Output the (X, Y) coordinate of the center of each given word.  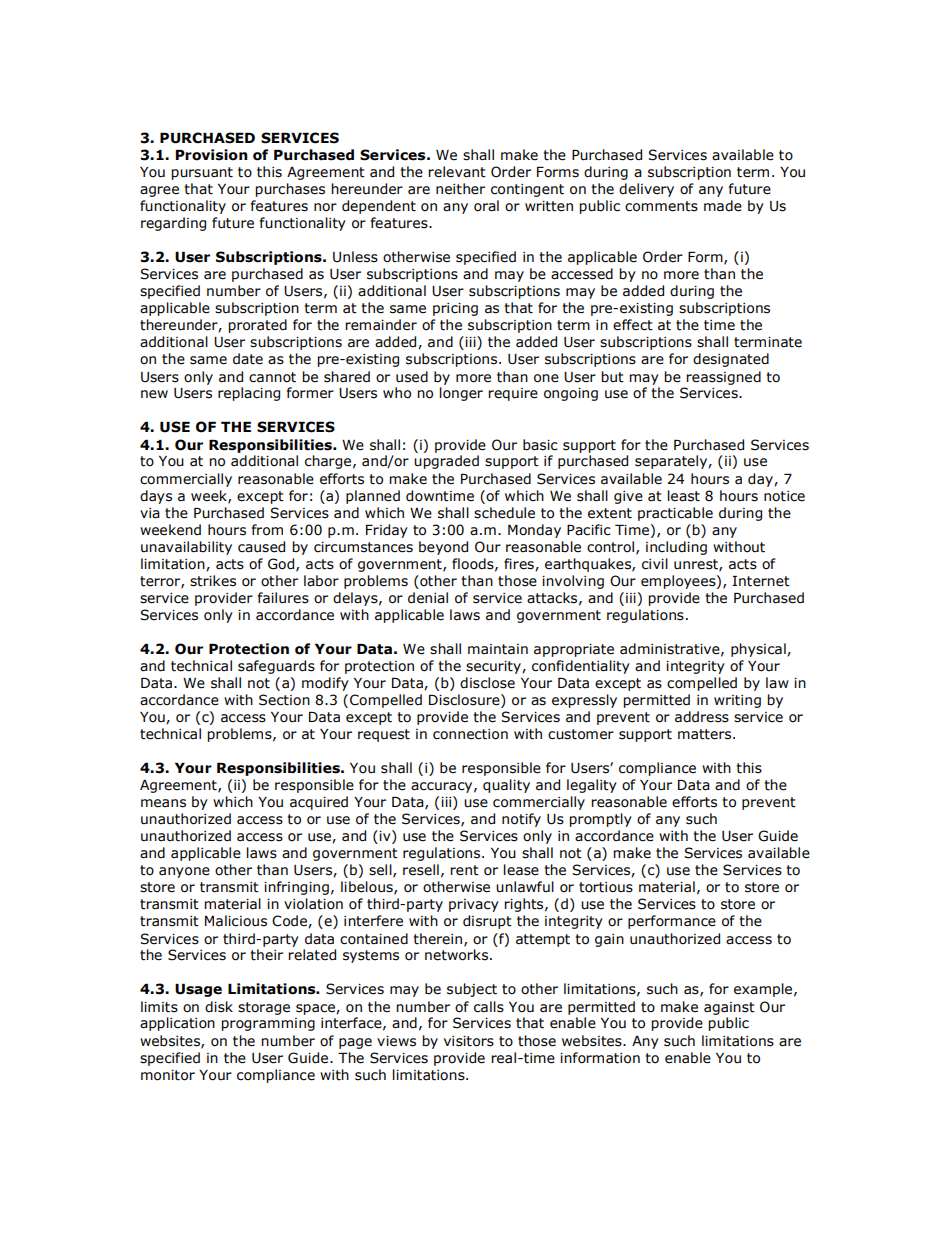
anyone (184, 872)
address (702, 717)
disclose (487, 683)
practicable (675, 514)
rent (464, 870)
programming (268, 1024)
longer (461, 394)
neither (460, 189)
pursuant (202, 173)
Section (284, 700)
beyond (443, 548)
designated (731, 360)
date (248, 359)
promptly (600, 820)
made (723, 206)
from (267, 530)
